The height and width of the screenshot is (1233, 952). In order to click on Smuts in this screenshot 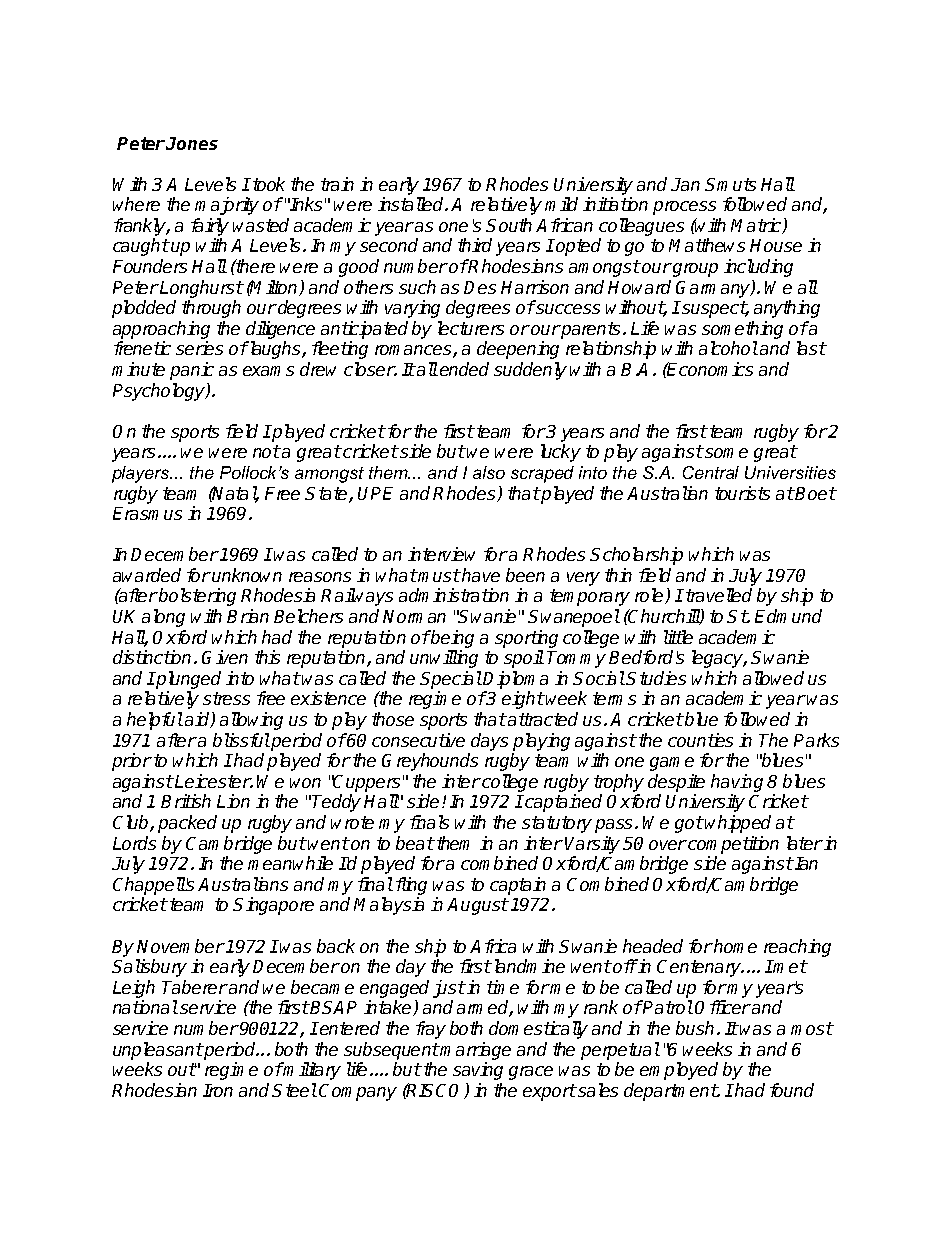, I will do `click(730, 184)`.
